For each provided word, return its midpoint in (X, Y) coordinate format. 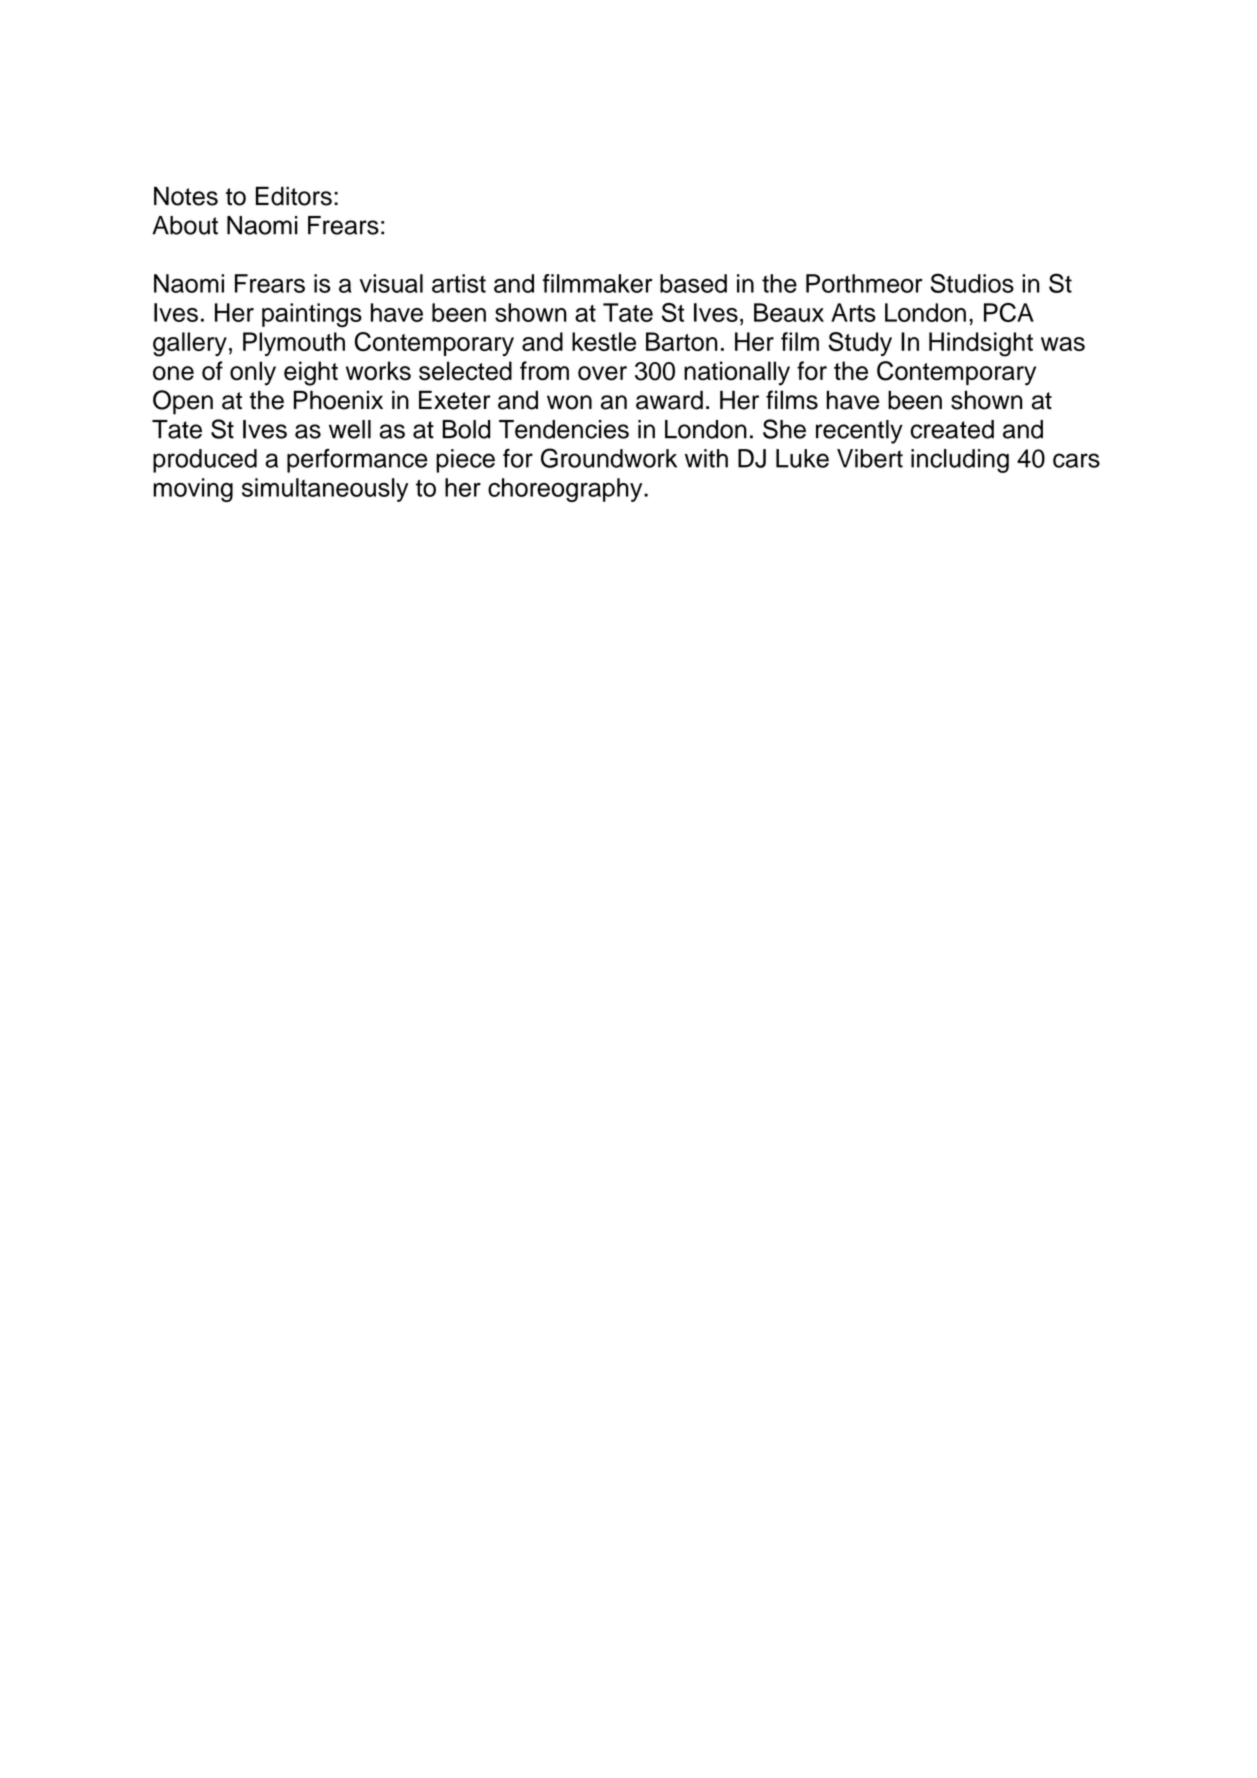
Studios (972, 283)
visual (391, 283)
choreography (566, 490)
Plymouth (294, 344)
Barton (682, 341)
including (960, 461)
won (569, 402)
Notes (186, 196)
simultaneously (325, 490)
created (952, 429)
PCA (1009, 312)
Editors (294, 196)
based (693, 283)
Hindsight (981, 344)
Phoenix (338, 400)
